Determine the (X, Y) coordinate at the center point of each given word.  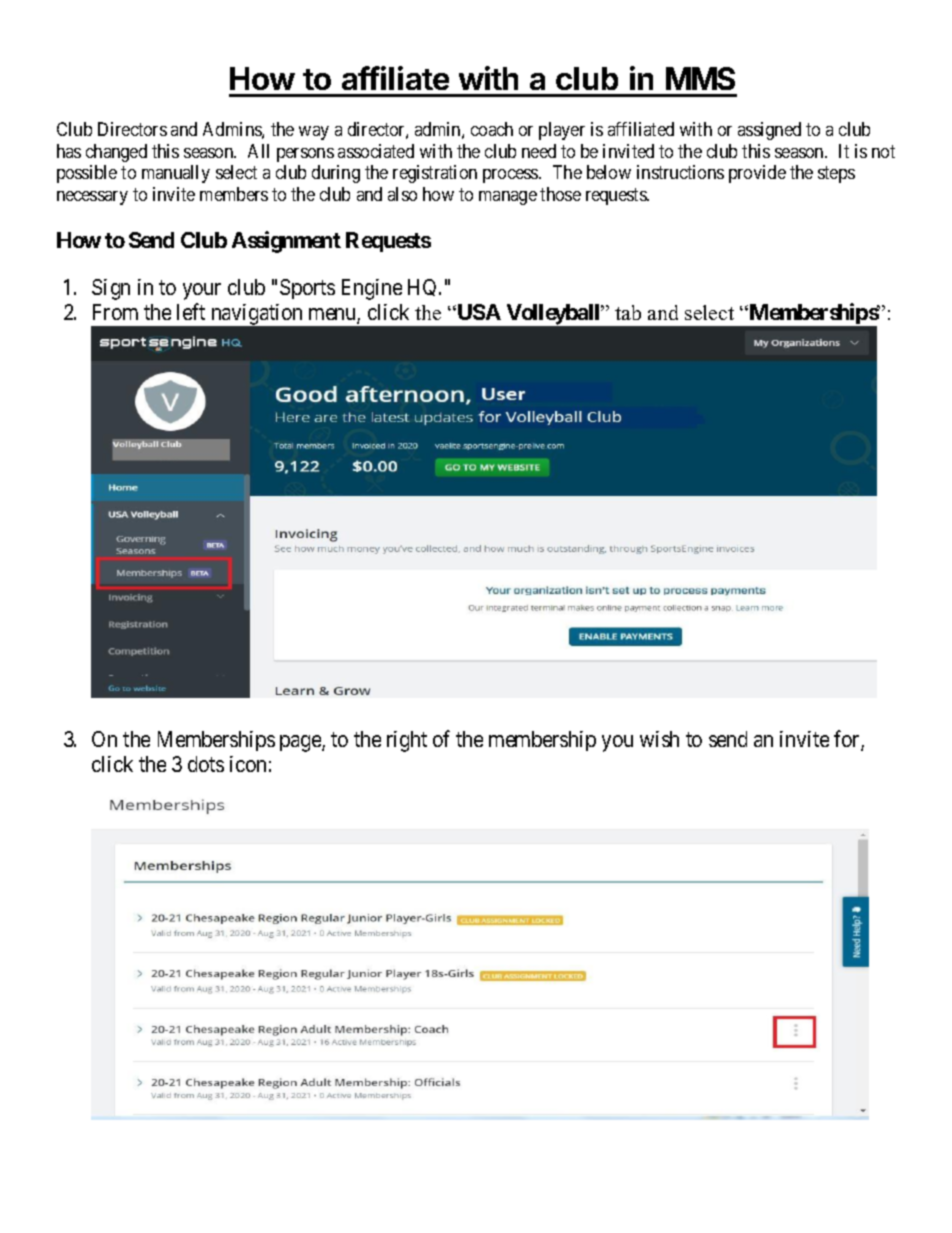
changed (116, 153)
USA (478, 312)
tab (628, 312)
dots (206, 764)
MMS (700, 78)
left (191, 312)
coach (492, 129)
